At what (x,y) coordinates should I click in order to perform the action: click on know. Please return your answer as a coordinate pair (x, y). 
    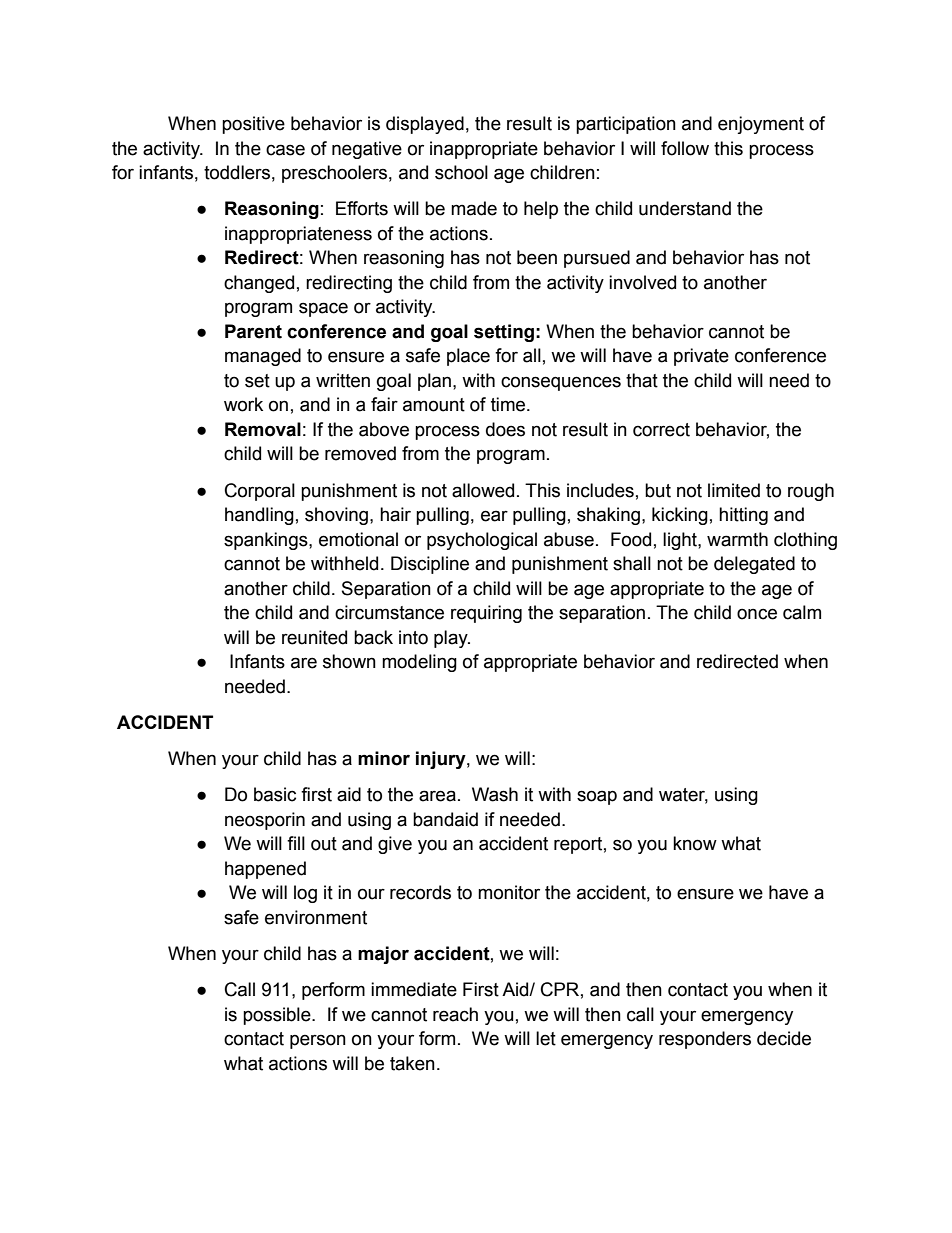
    Looking at the image, I should click on (695, 843).
